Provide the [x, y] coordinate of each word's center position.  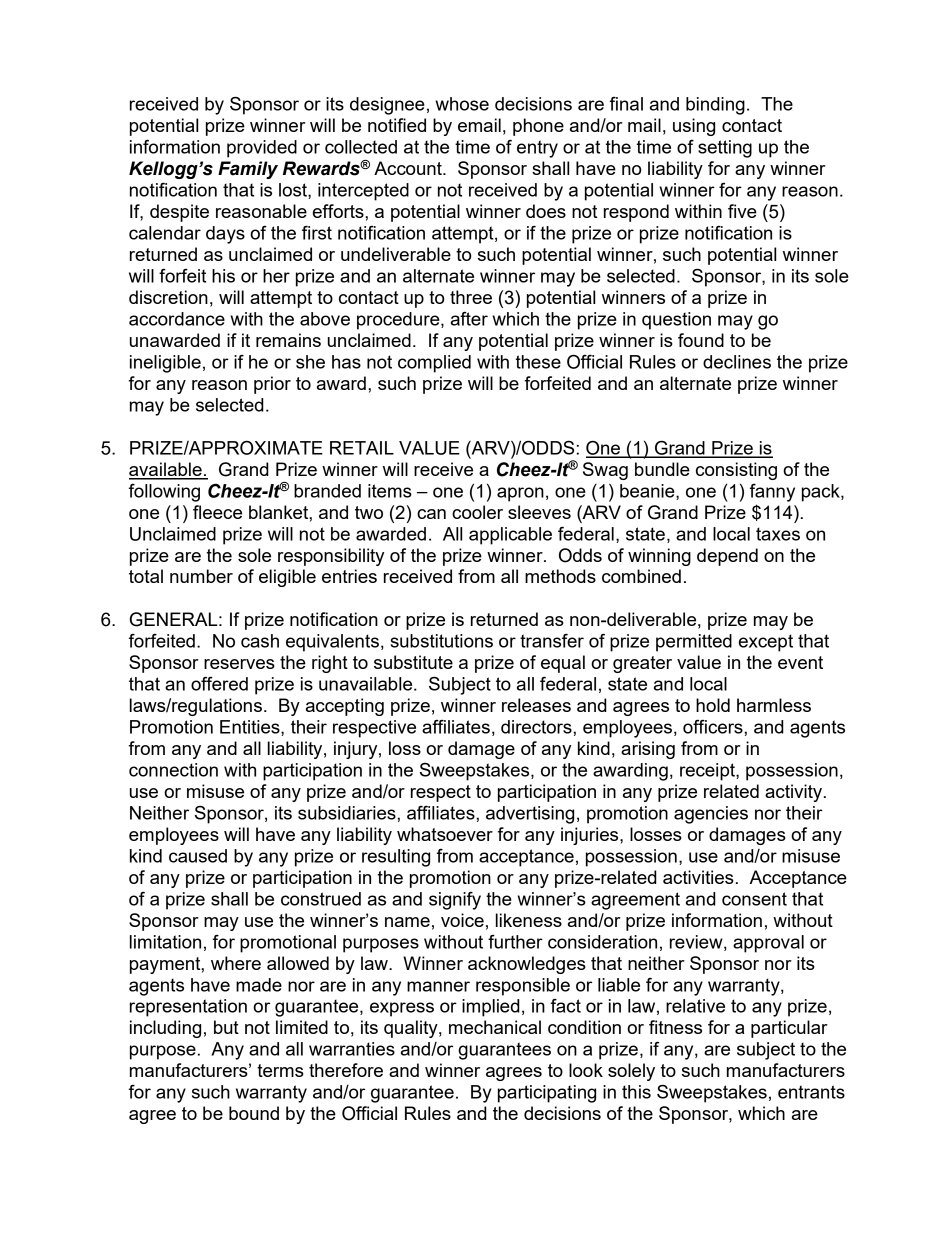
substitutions [441, 641]
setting [725, 149]
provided [262, 149]
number [201, 576]
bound [254, 1113]
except [766, 643]
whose [462, 104]
